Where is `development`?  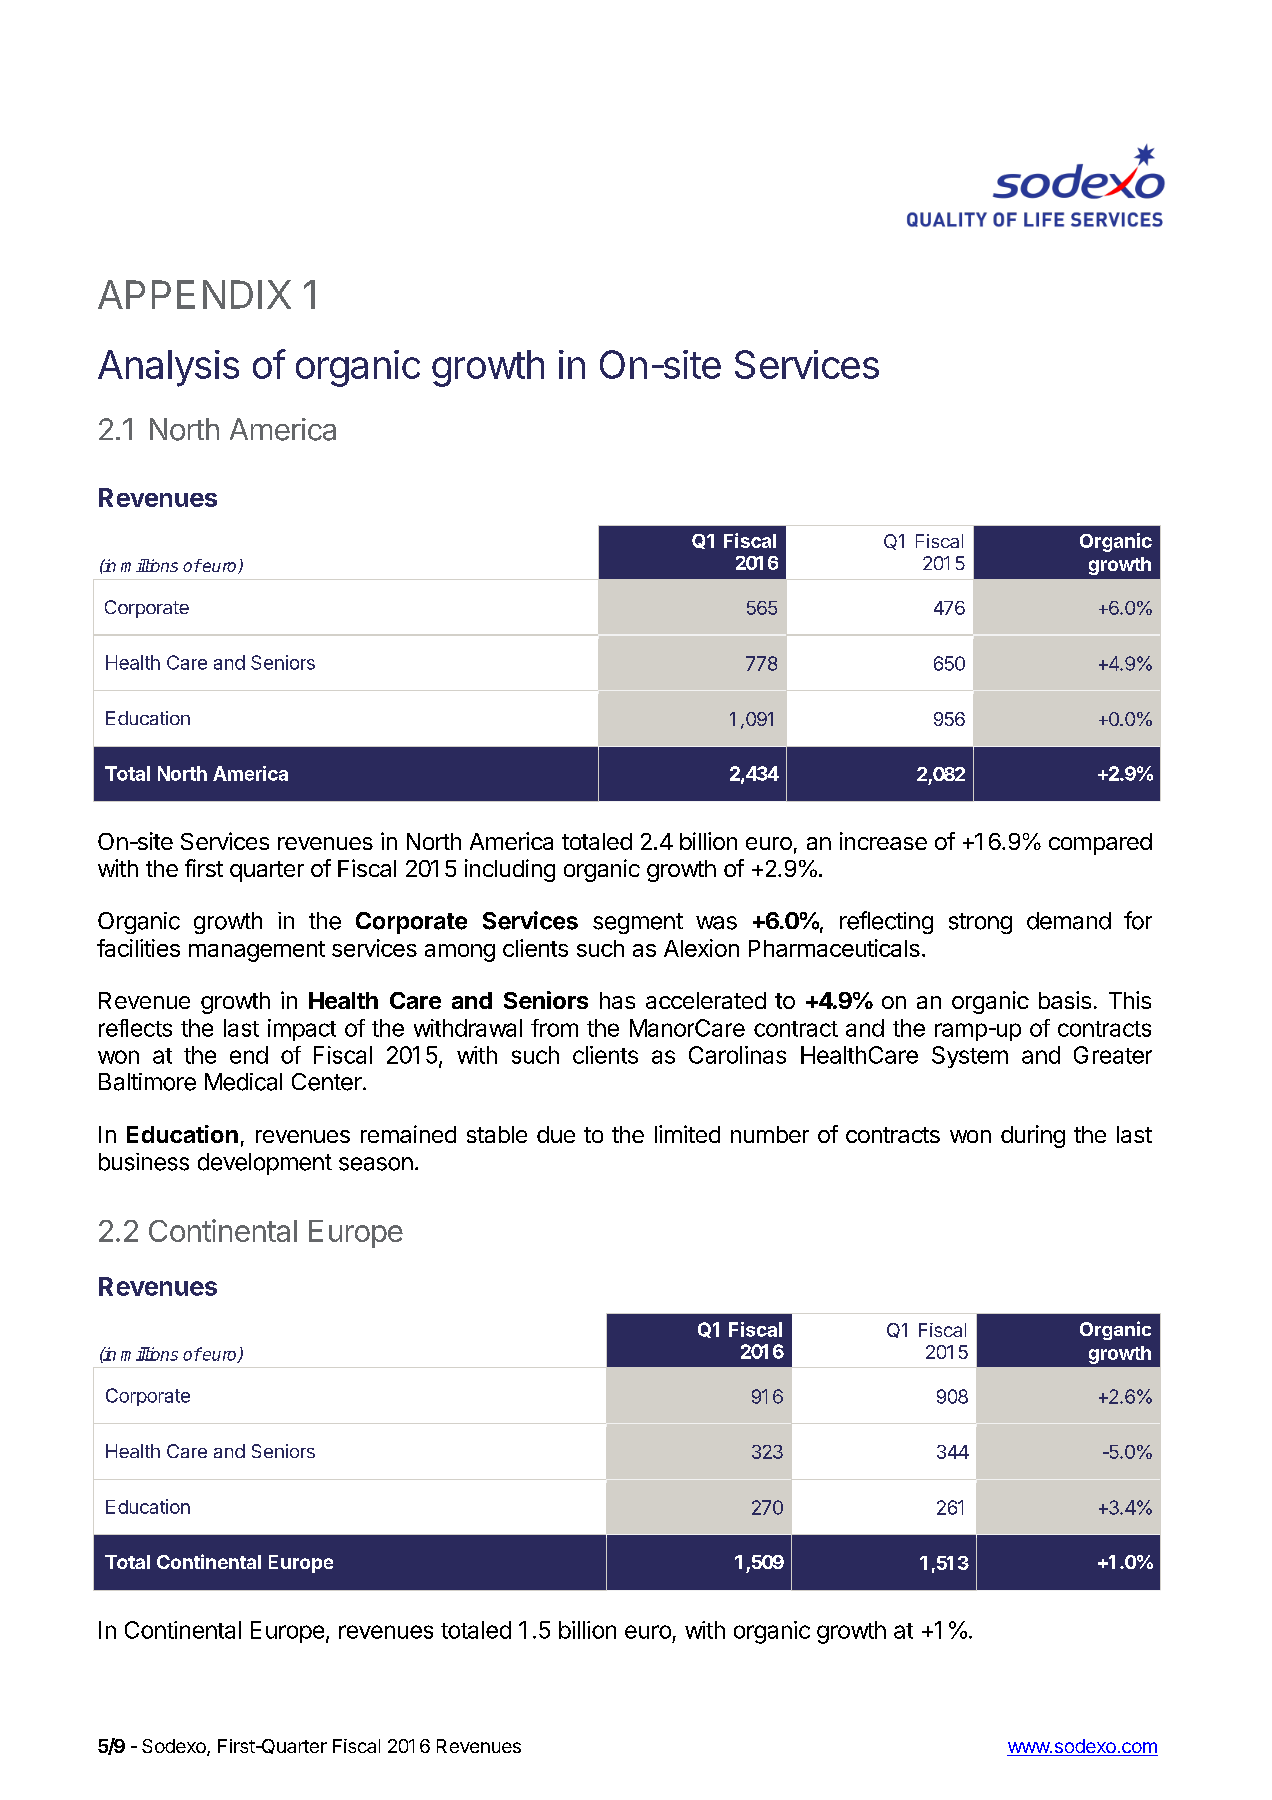 development is located at coordinates (265, 1164).
